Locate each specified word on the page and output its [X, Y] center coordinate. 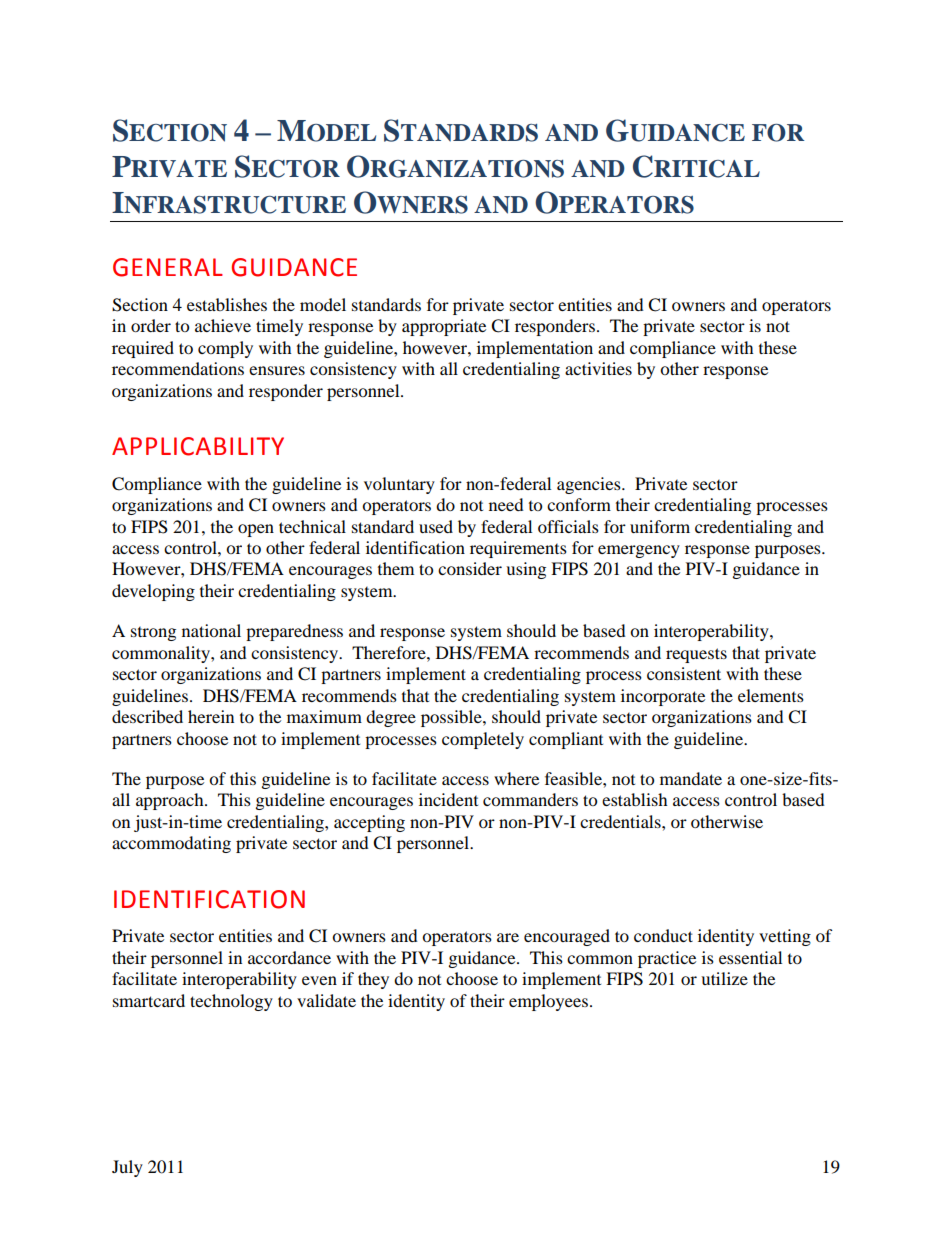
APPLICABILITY [198, 446]
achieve [223, 325]
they [373, 980]
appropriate [444, 327]
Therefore [390, 652]
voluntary [399, 485]
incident [448, 799]
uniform [660, 526]
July [127, 1168]
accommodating [171, 844]
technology [231, 1002]
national [211, 630]
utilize [724, 978]
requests [696, 655]
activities [598, 368]
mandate [691, 778]
